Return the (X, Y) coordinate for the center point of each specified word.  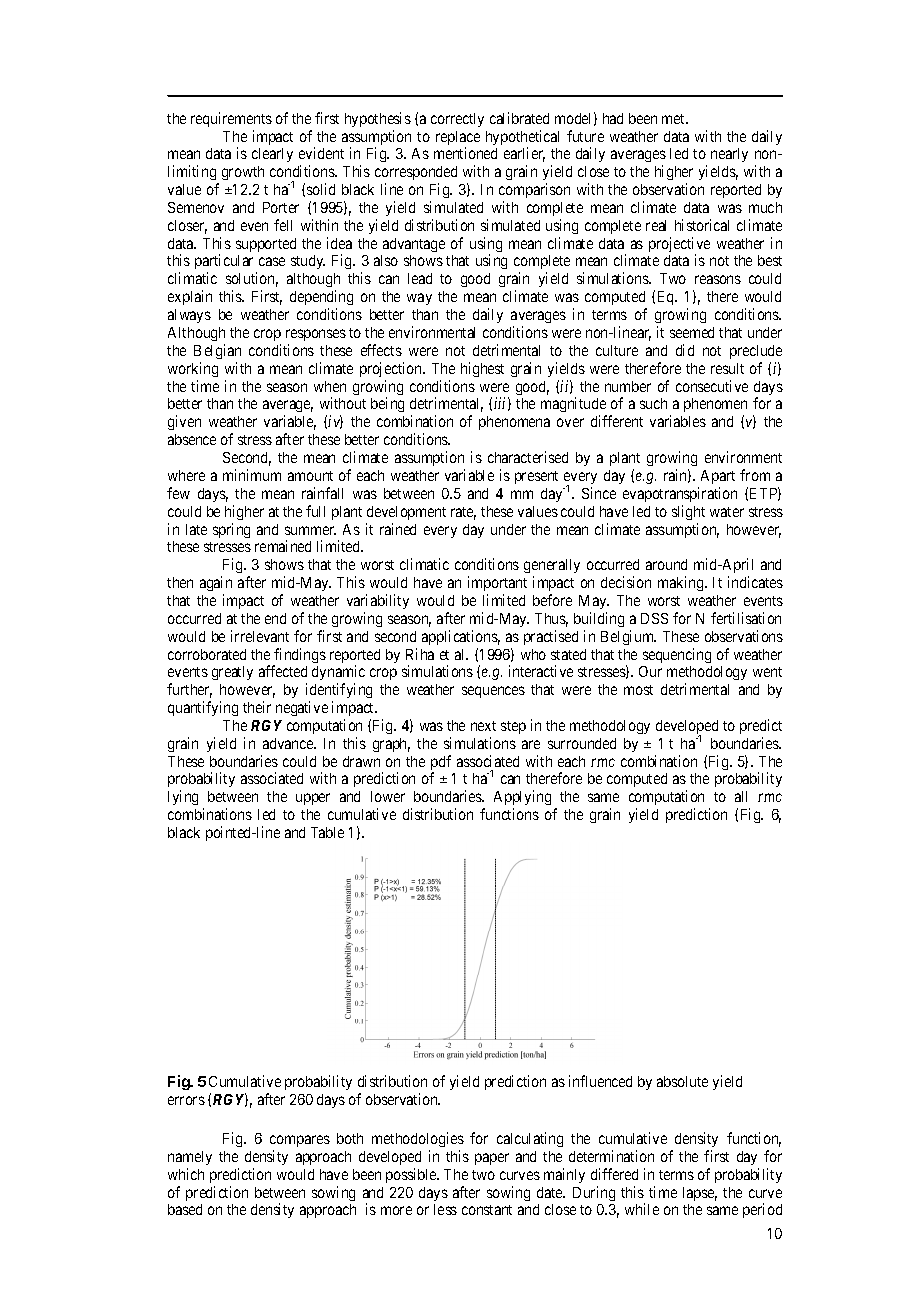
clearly (272, 155)
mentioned (465, 153)
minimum (252, 475)
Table (327, 832)
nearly (729, 155)
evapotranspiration (680, 494)
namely (190, 1158)
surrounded (582, 743)
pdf (441, 764)
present (536, 477)
